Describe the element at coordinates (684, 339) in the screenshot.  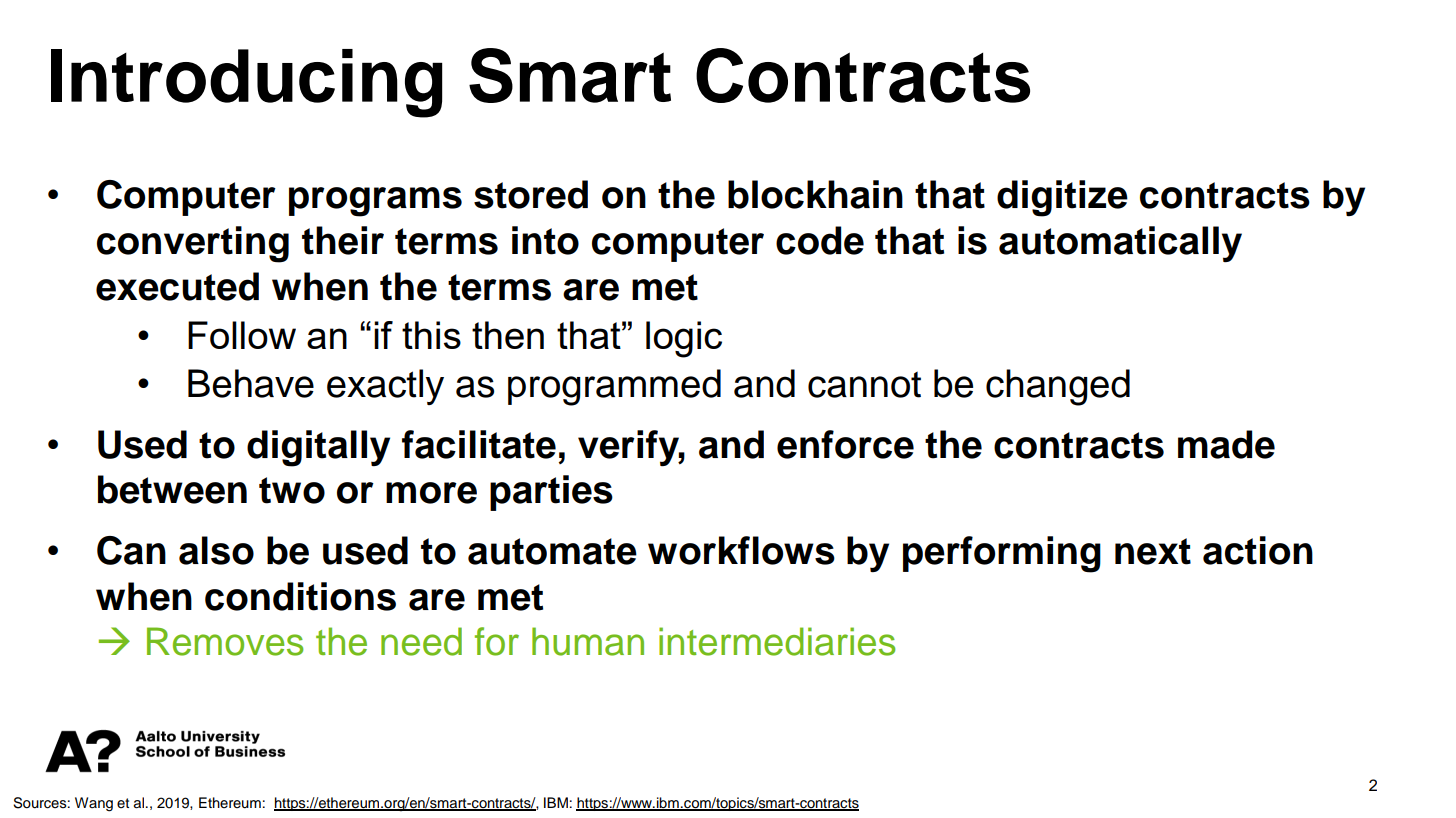
I see `logic` at that location.
